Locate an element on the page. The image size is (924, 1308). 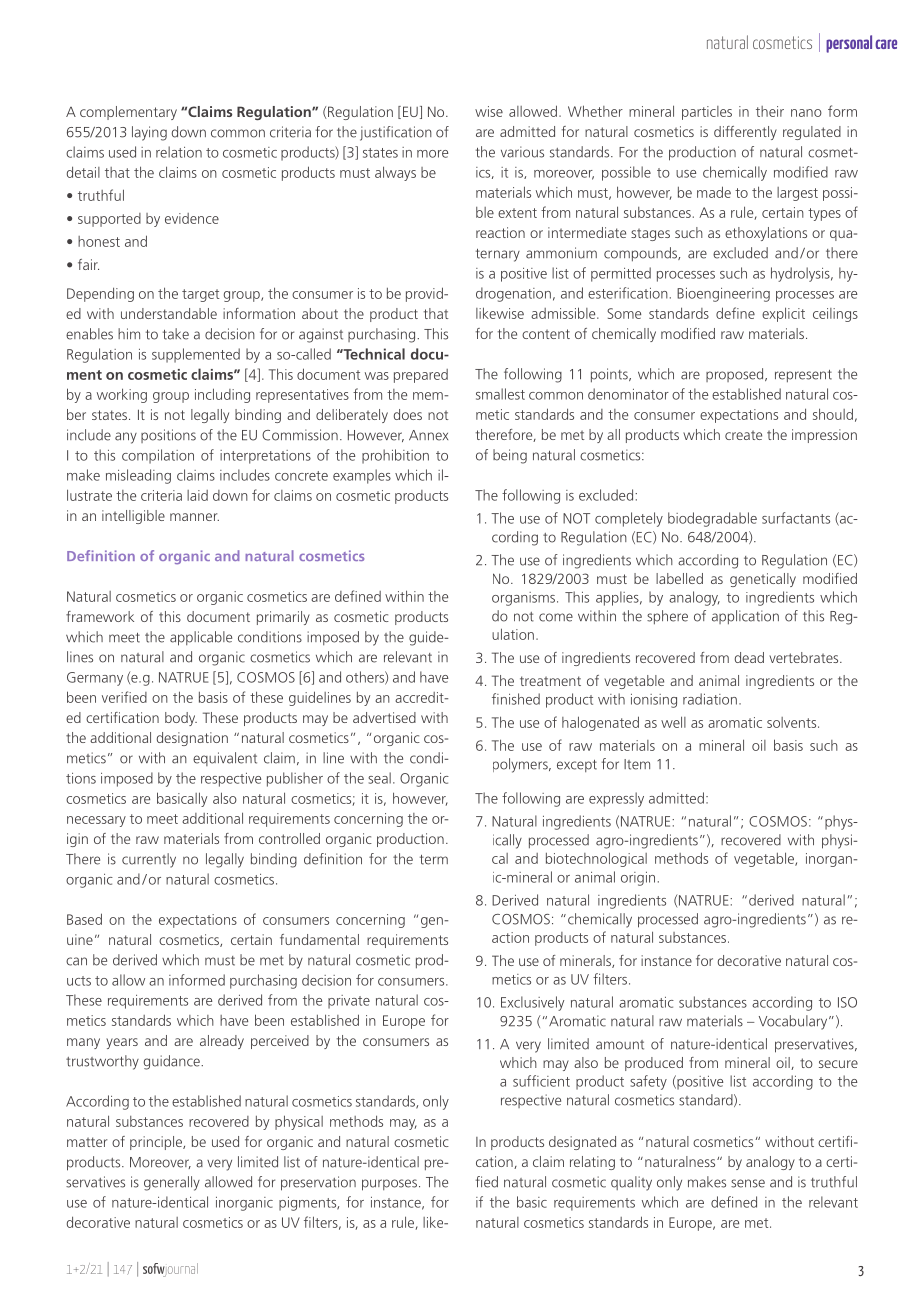
their is located at coordinates (770, 111).
